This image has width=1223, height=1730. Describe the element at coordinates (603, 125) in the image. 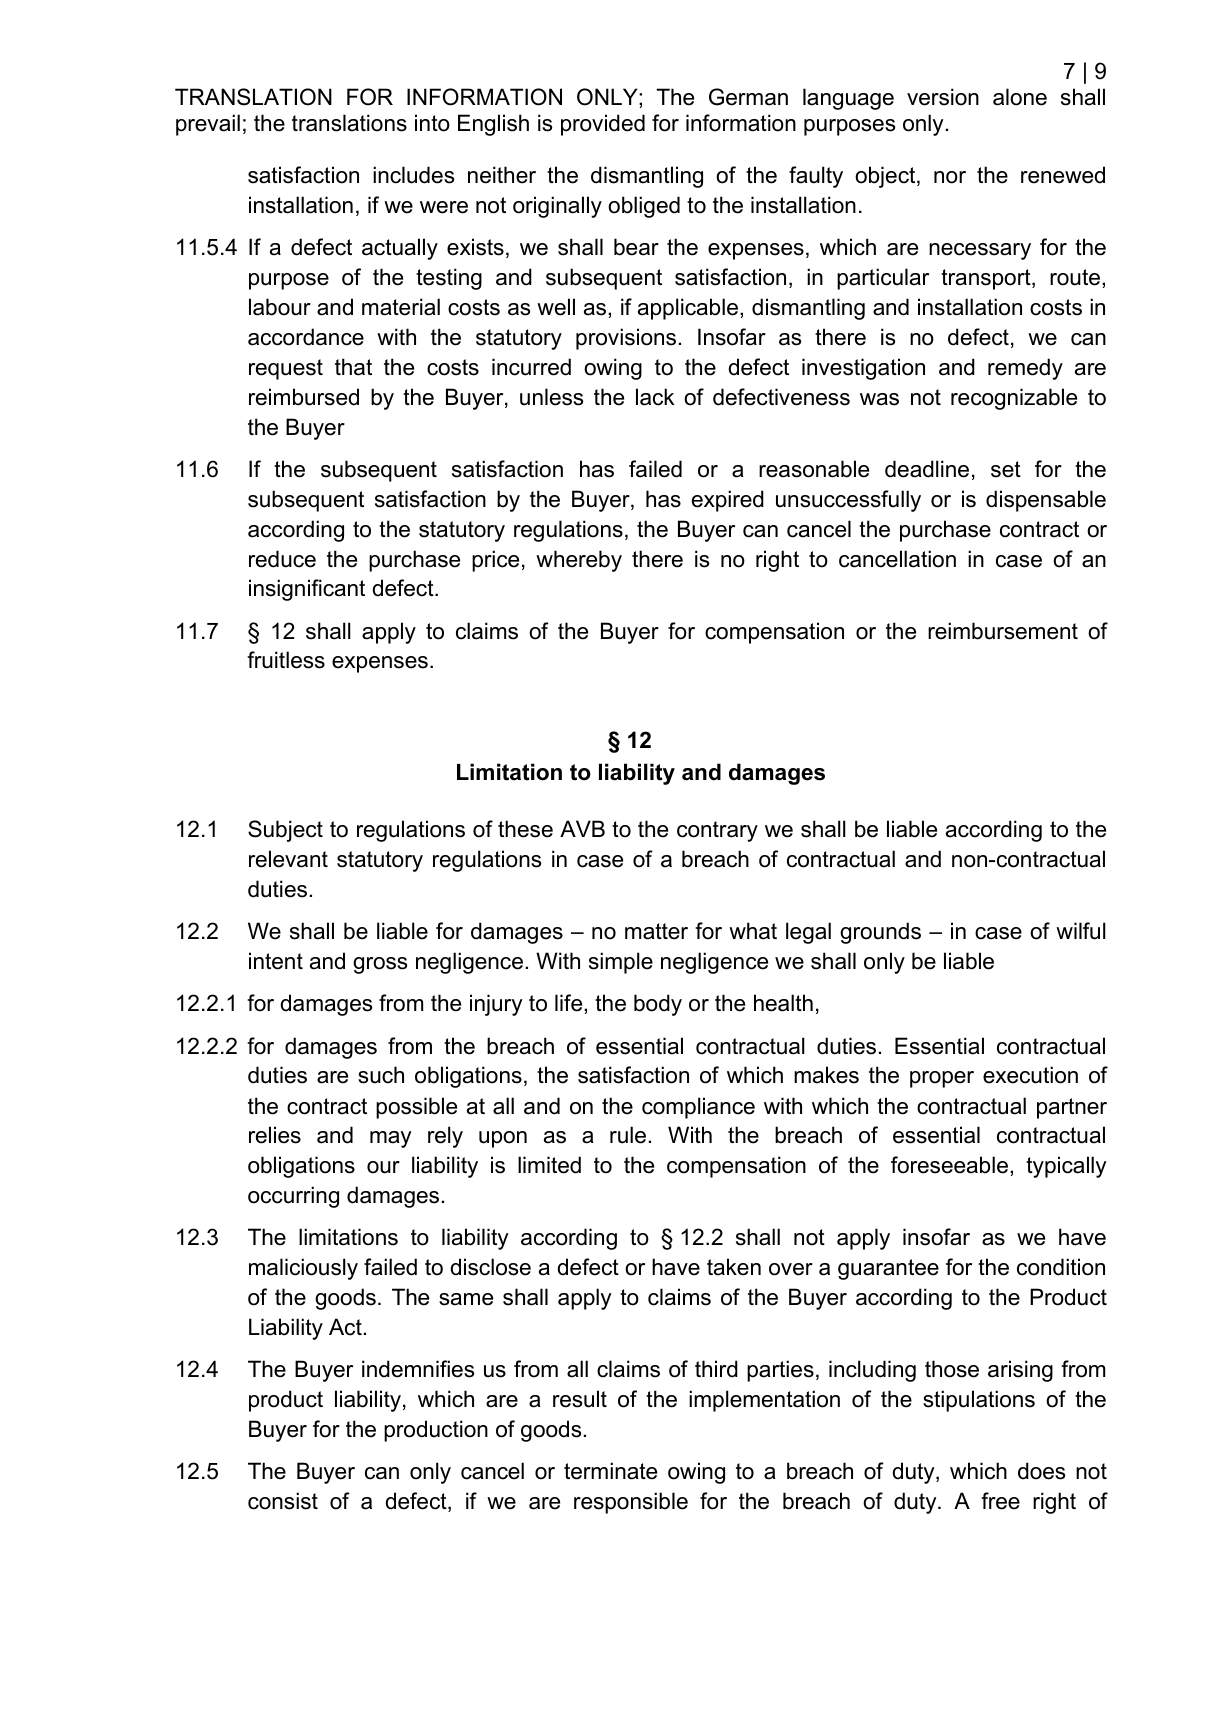

I see `provided` at that location.
